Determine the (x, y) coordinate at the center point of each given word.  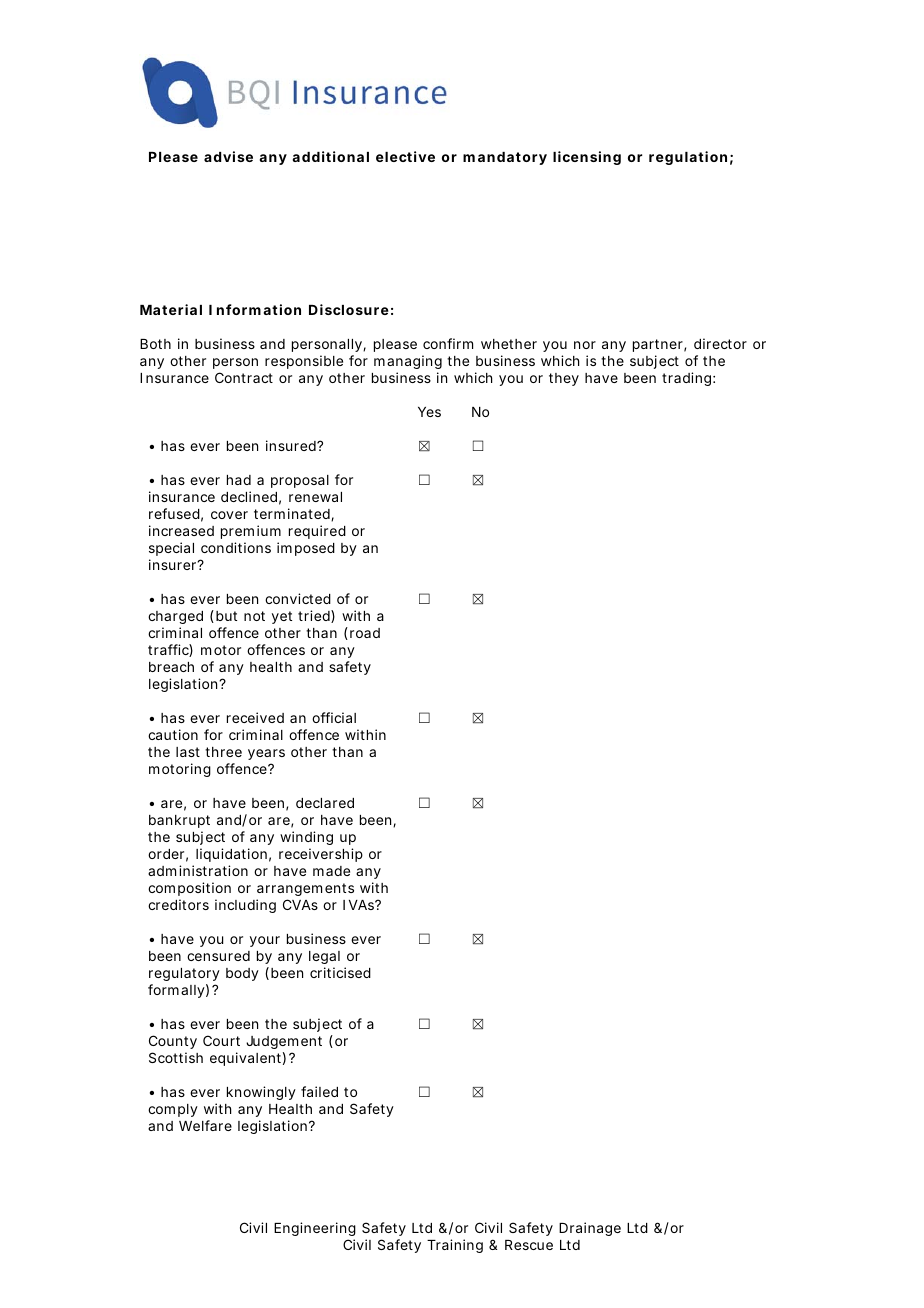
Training (455, 1246)
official (334, 717)
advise (228, 156)
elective (405, 156)
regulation (688, 158)
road (365, 633)
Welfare (205, 1125)
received (255, 717)
